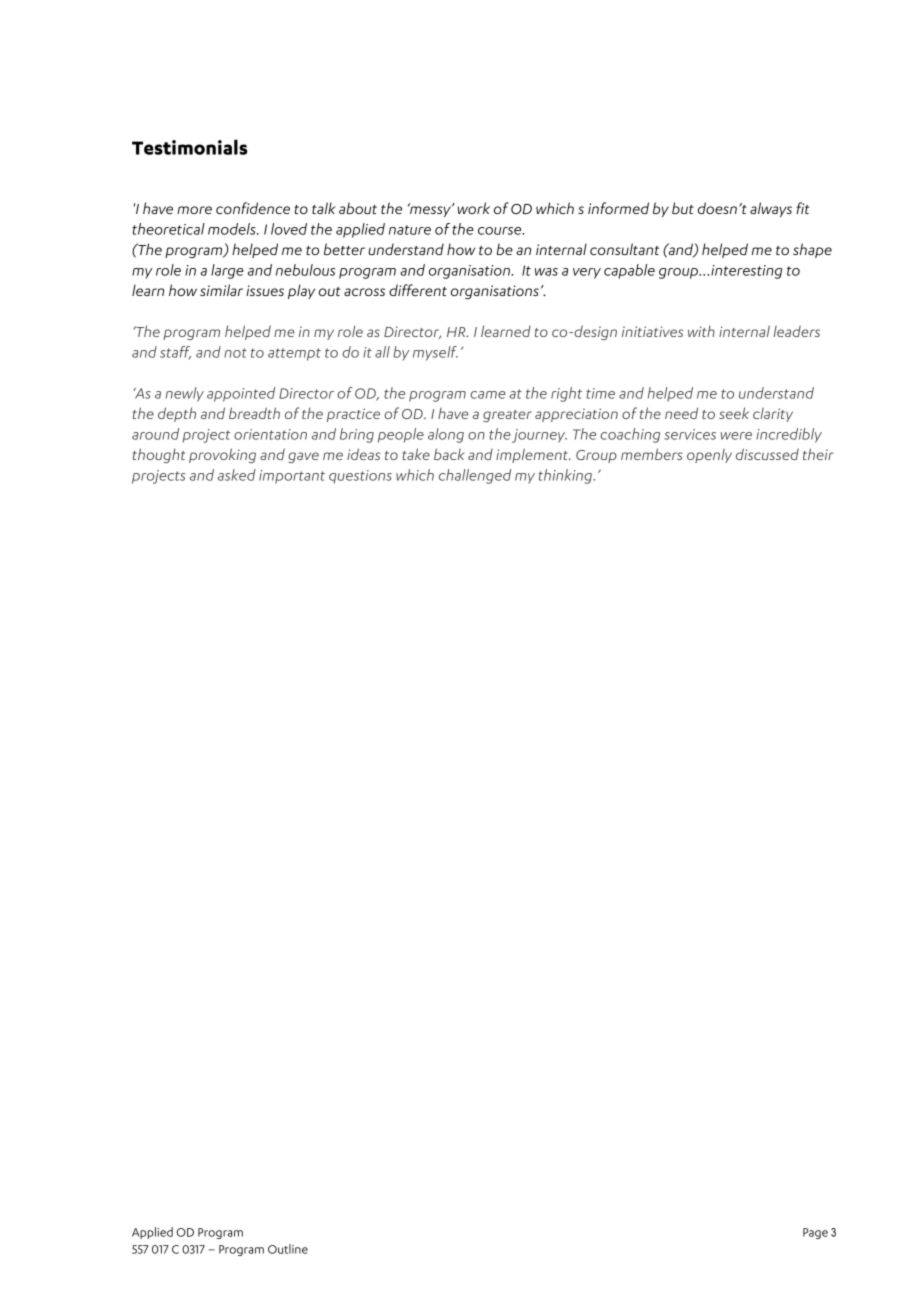 This document has height=1308, width=924. Describe the element at coordinates (771, 209) in the document. I see `always` at that location.
